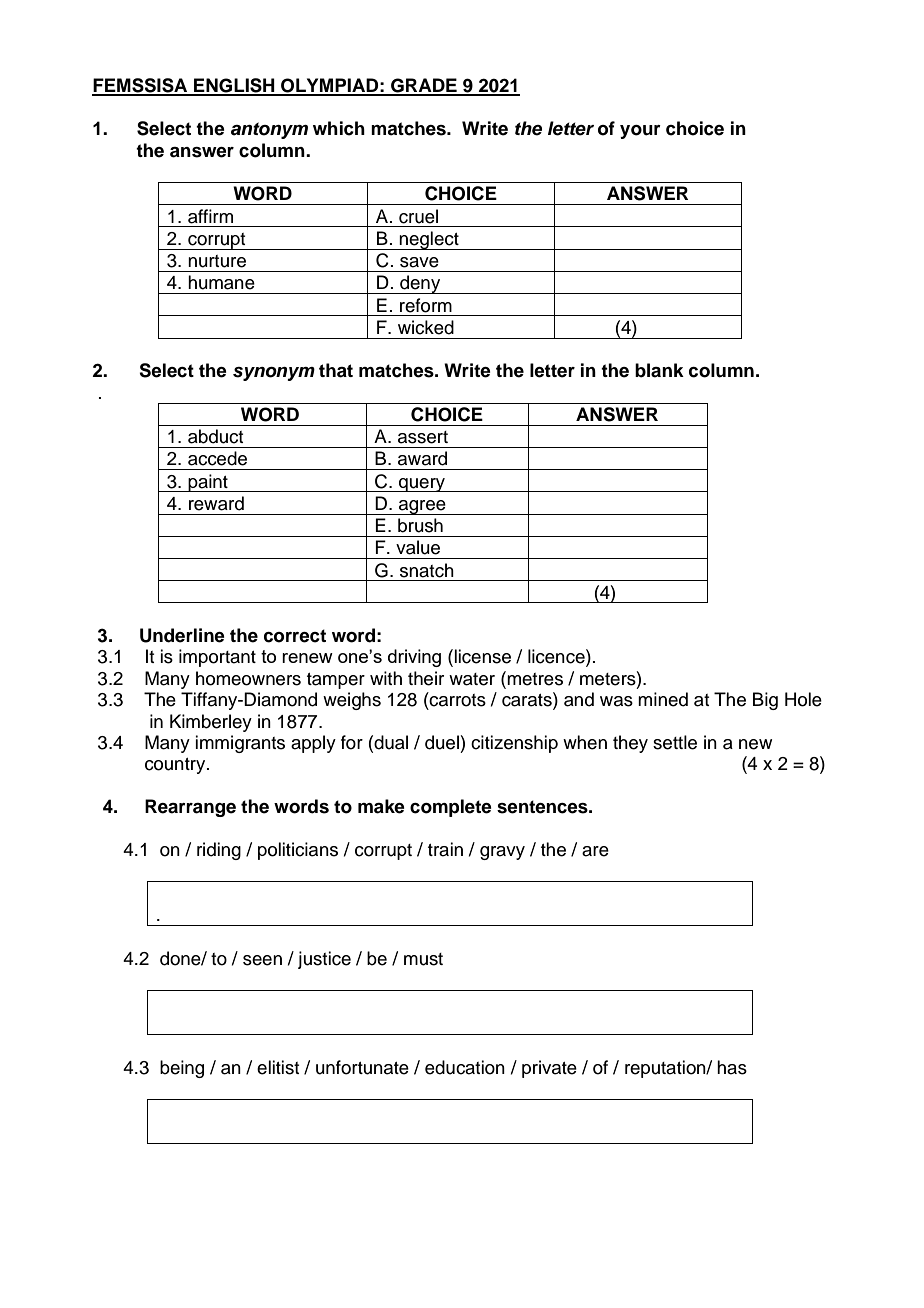 This screenshot has width=924, height=1308. I want to click on accede, so click(217, 458).
